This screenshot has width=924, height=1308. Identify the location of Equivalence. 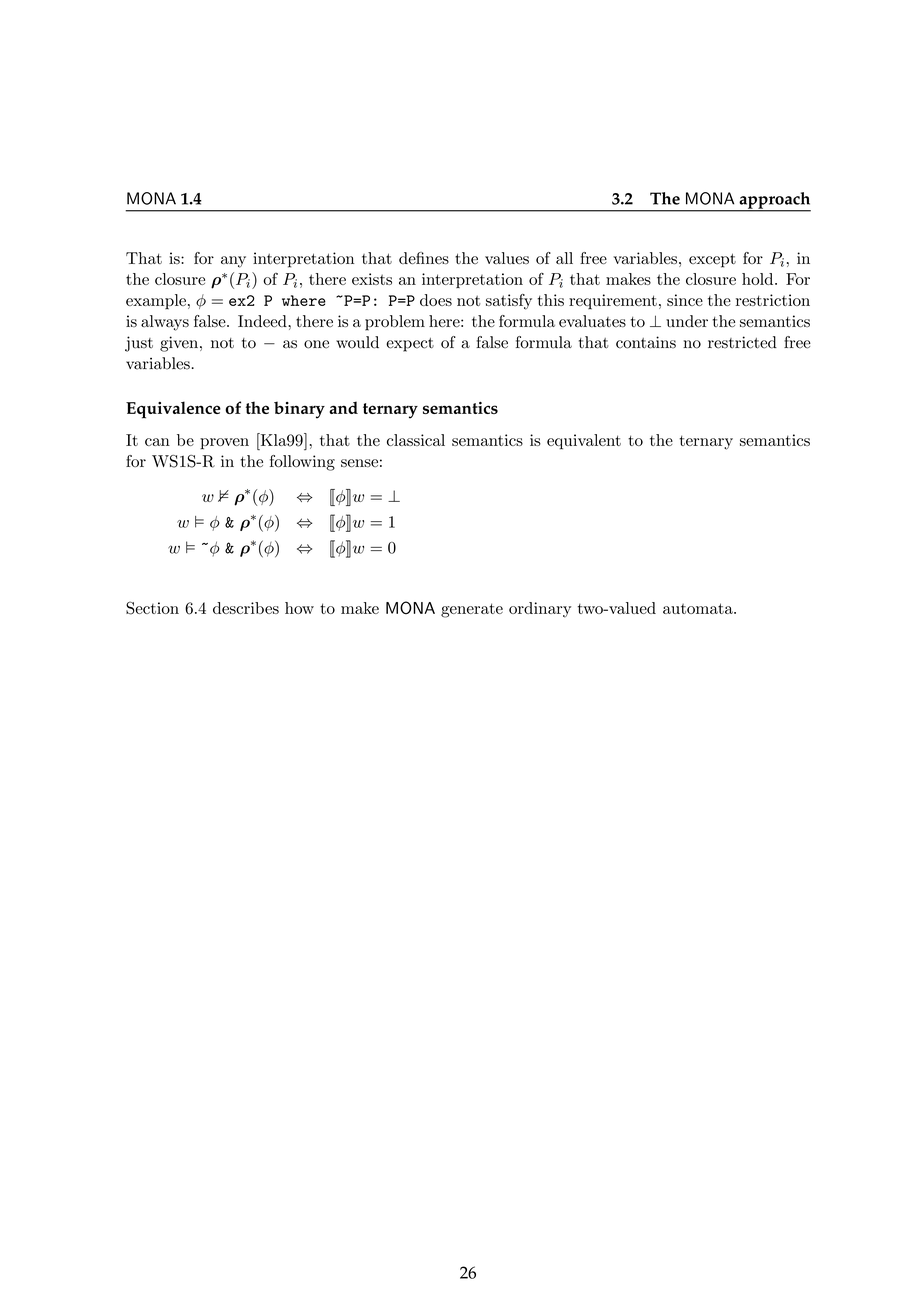
(173, 410).
